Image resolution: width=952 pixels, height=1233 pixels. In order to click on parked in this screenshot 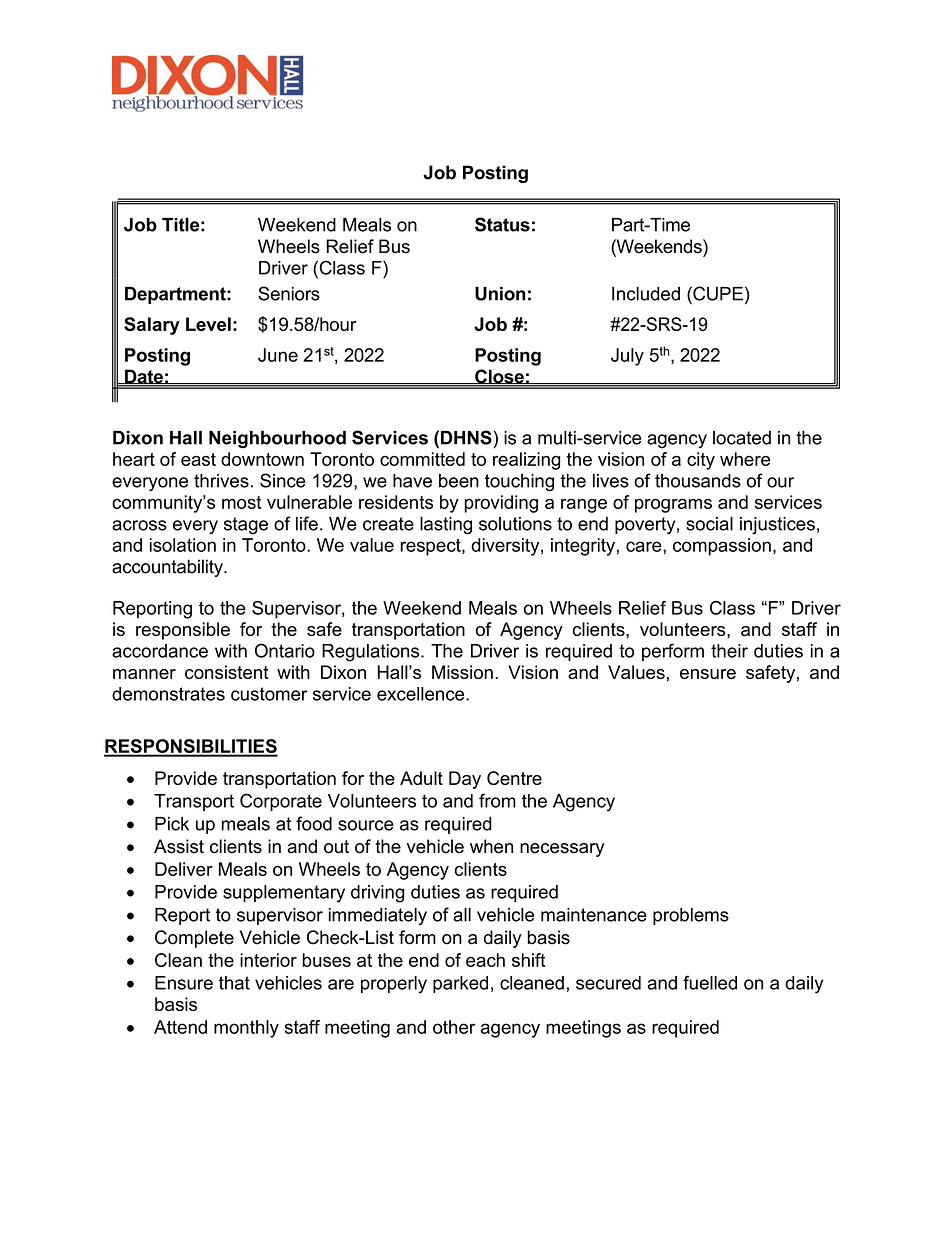, I will do `click(460, 984)`.
